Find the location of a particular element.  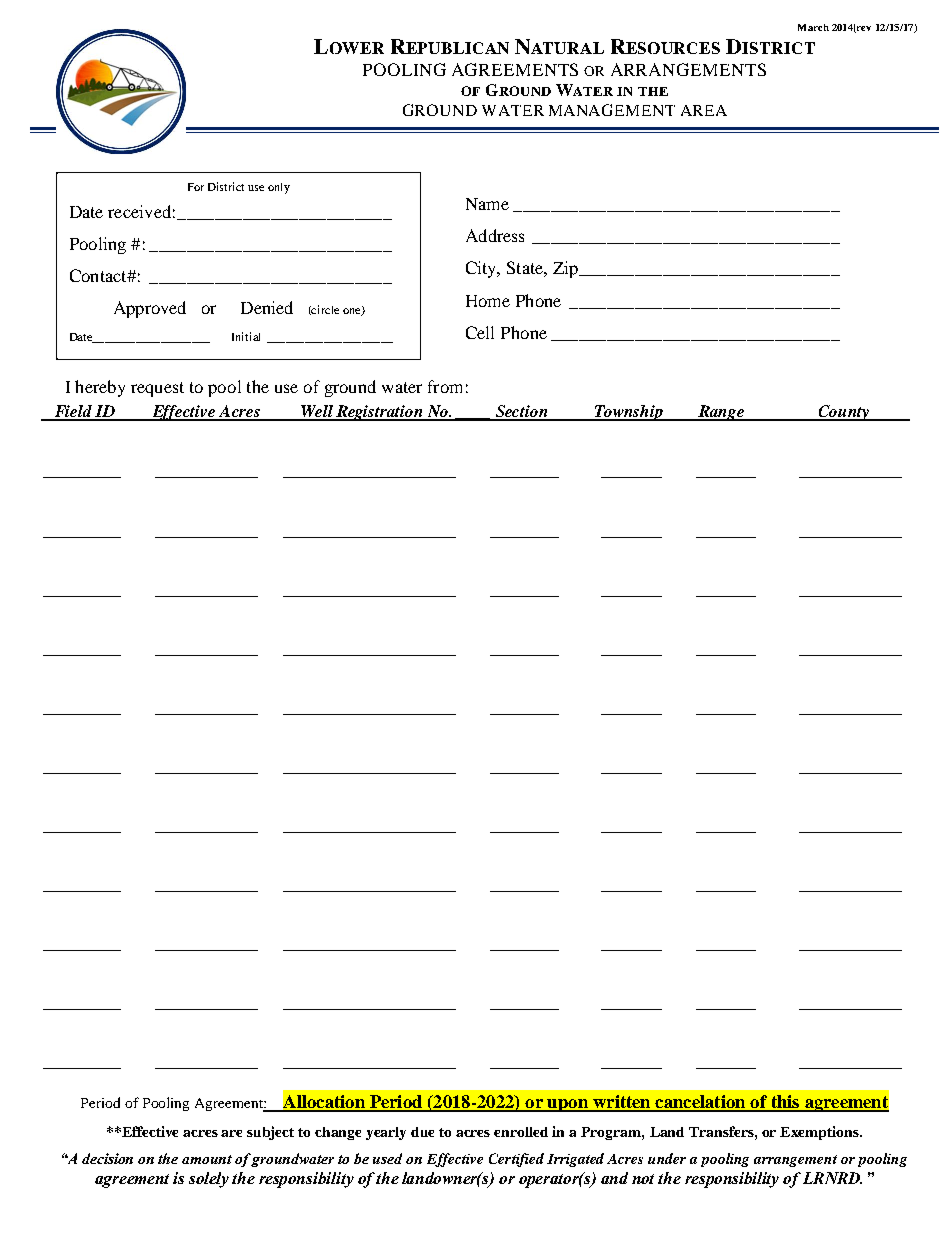

amount is located at coordinates (207, 1159).
